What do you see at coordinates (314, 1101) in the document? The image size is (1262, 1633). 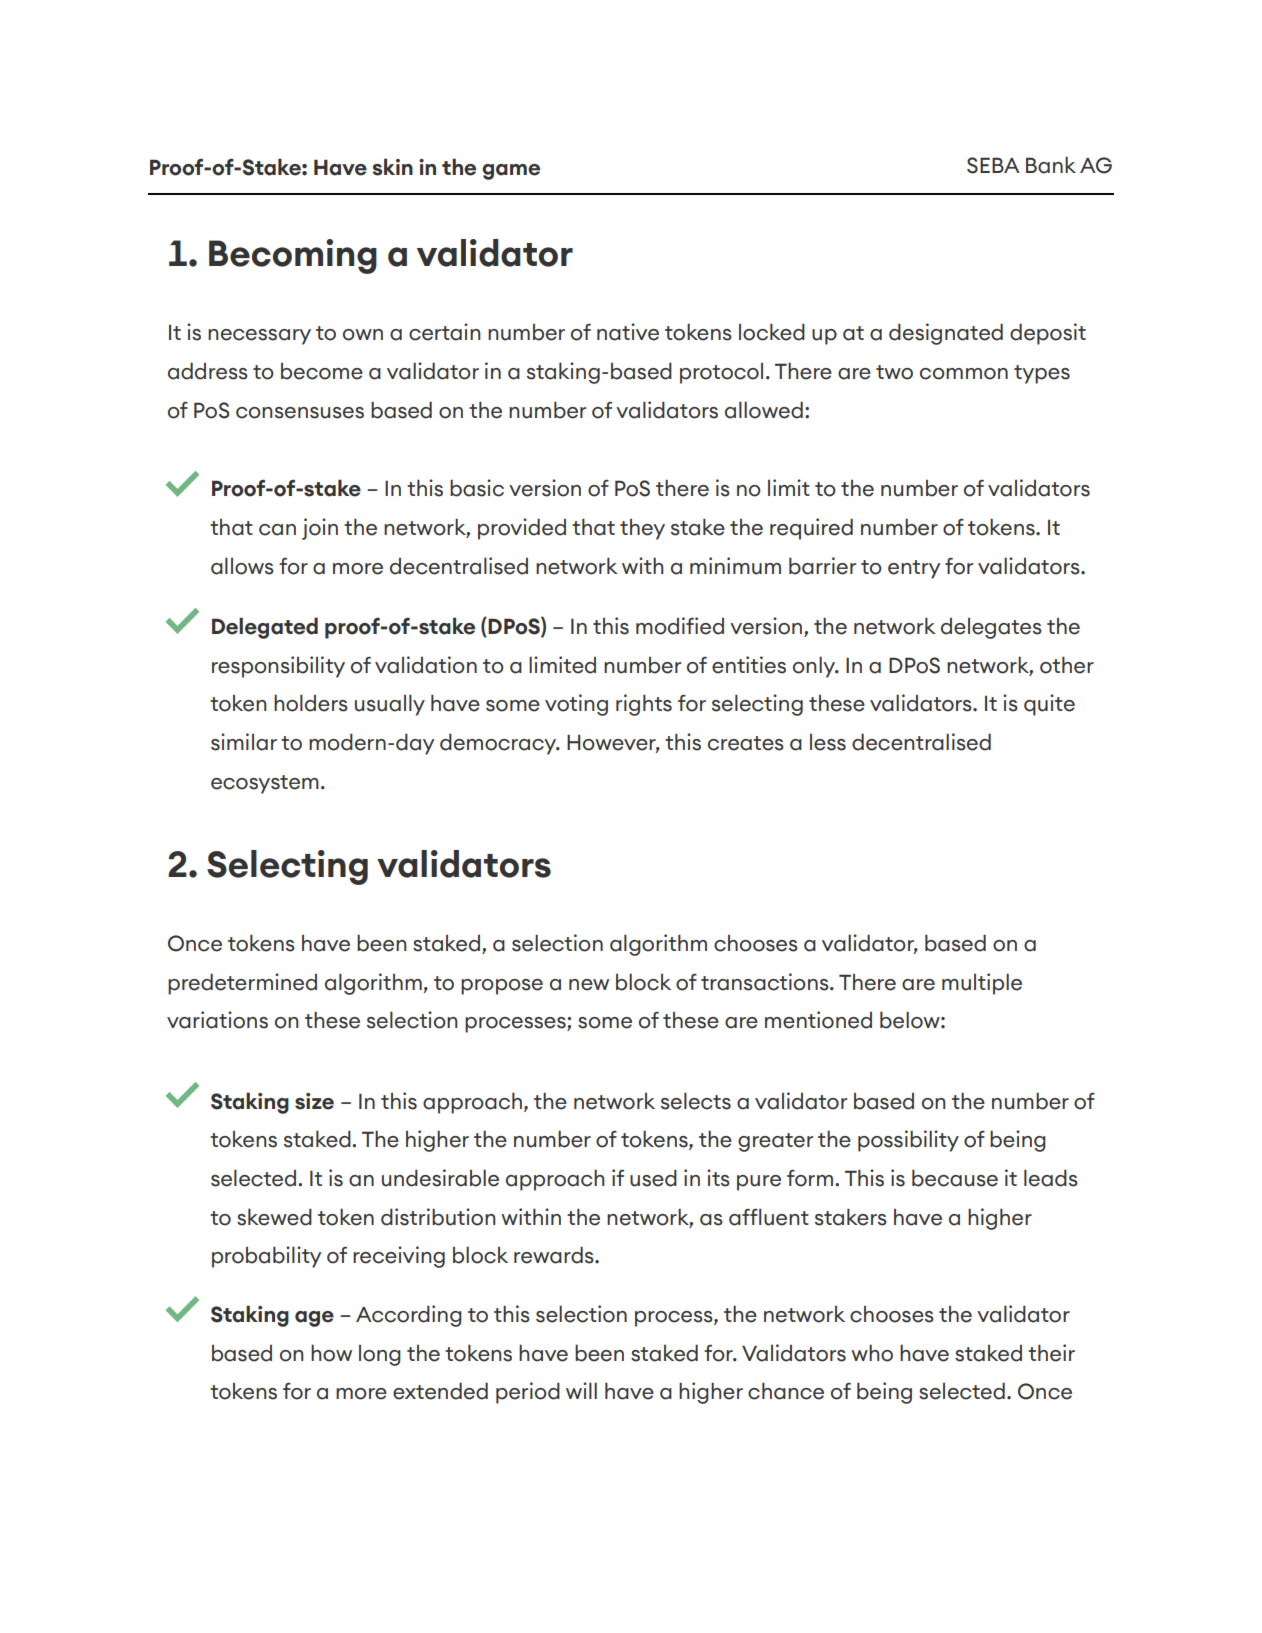 I see `size` at bounding box center [314, 1101].
